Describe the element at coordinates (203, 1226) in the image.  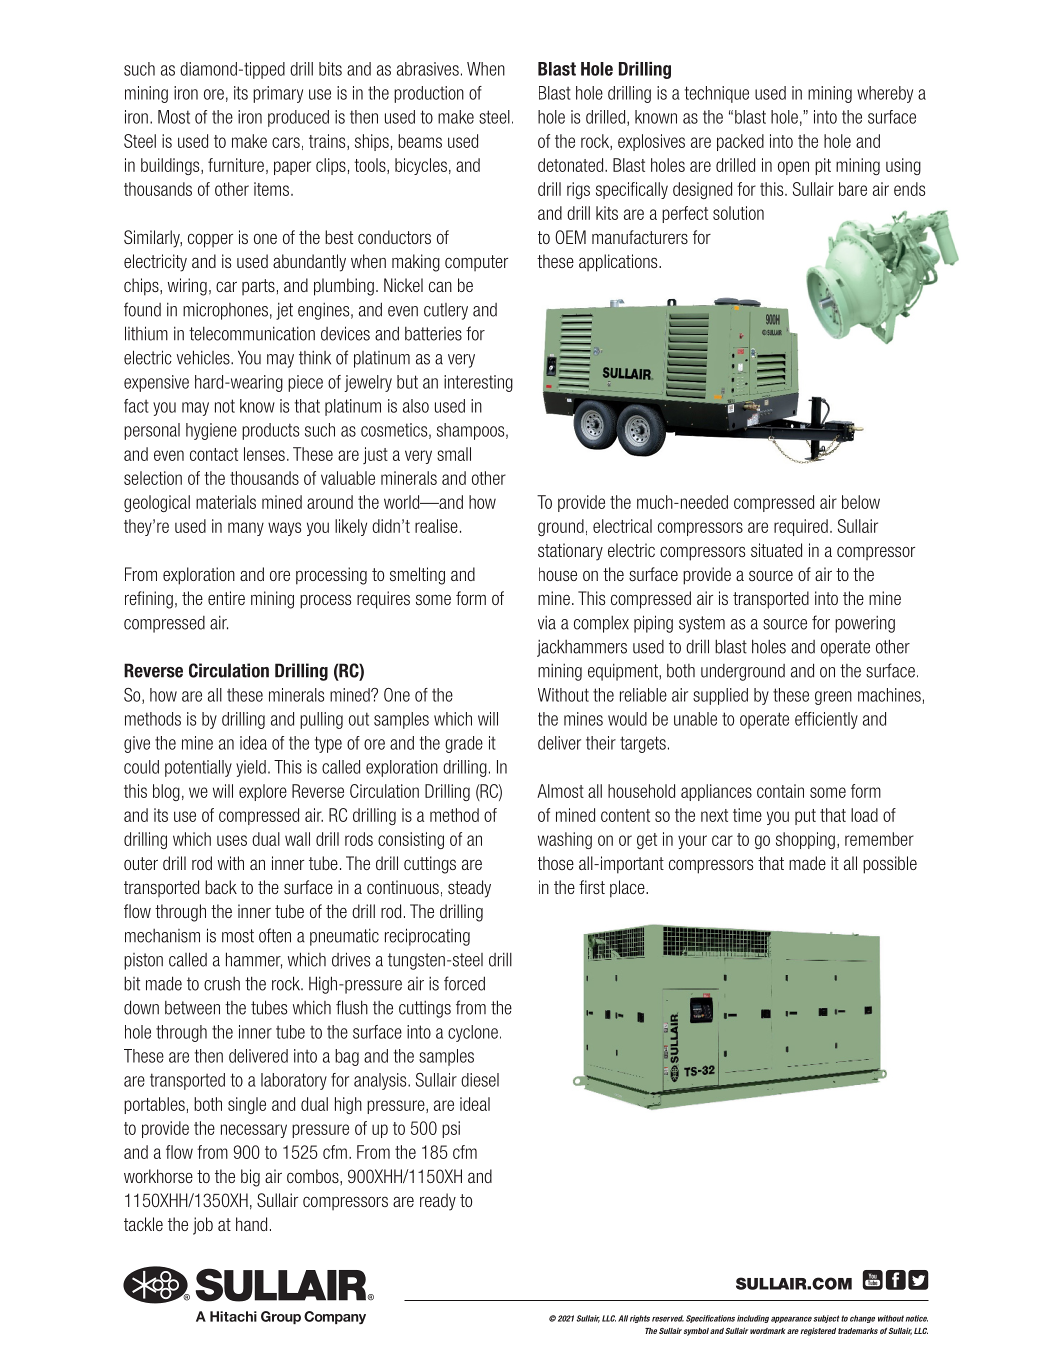
I see `job` at that location.
